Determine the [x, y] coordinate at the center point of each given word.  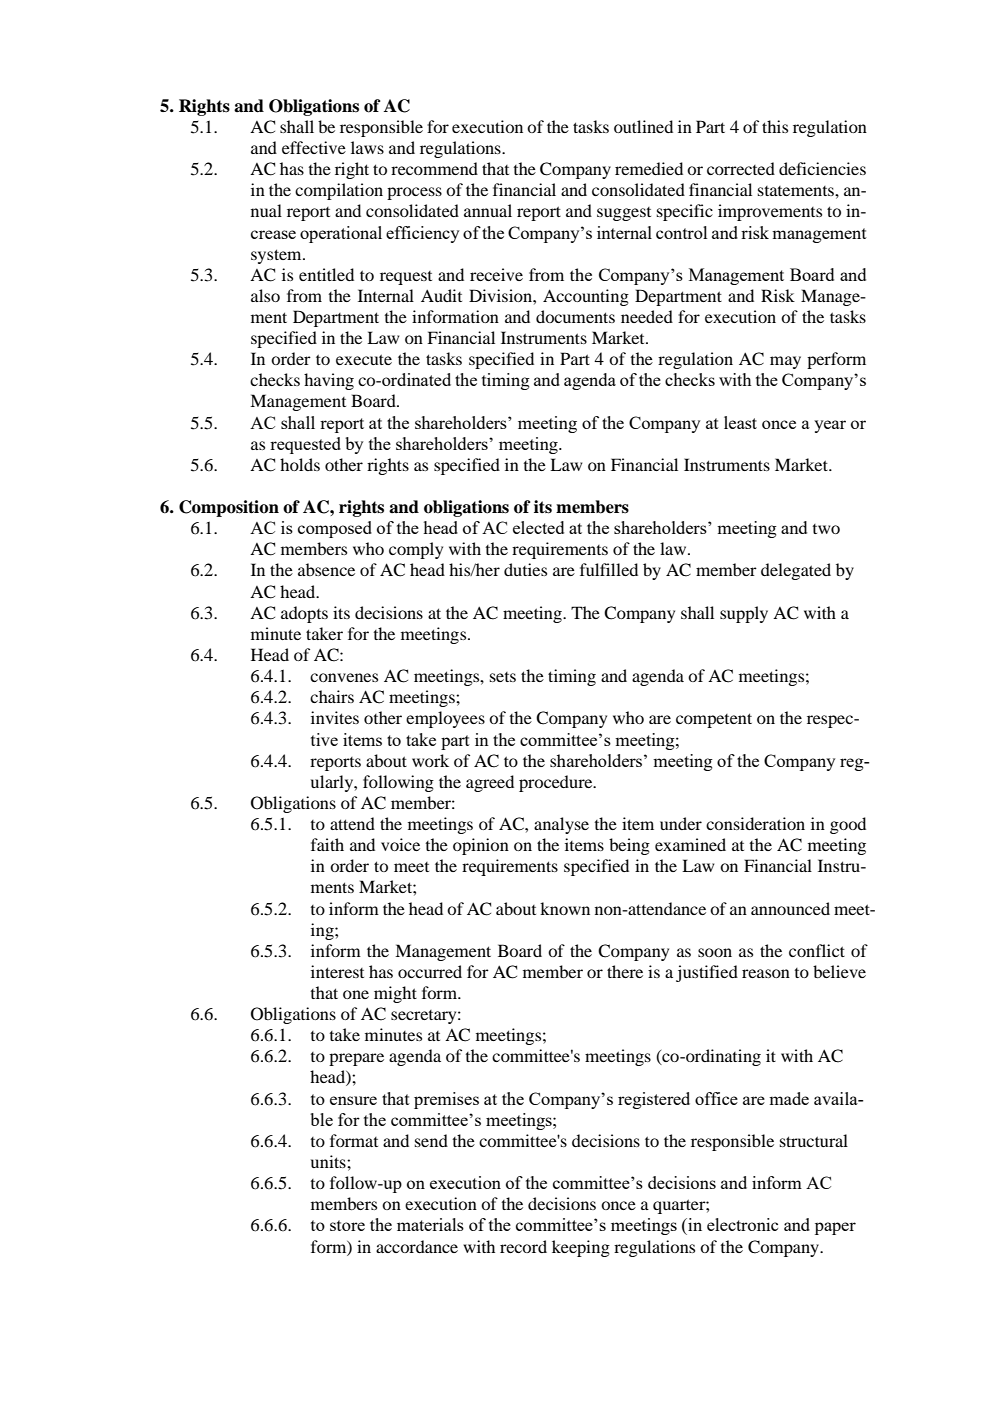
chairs [332, 696]
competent [714, 720]
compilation [339, 191]
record [523, 1246]
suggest [624, 214]
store [347, 1225]
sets [503, 677]
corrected [741, 168]
